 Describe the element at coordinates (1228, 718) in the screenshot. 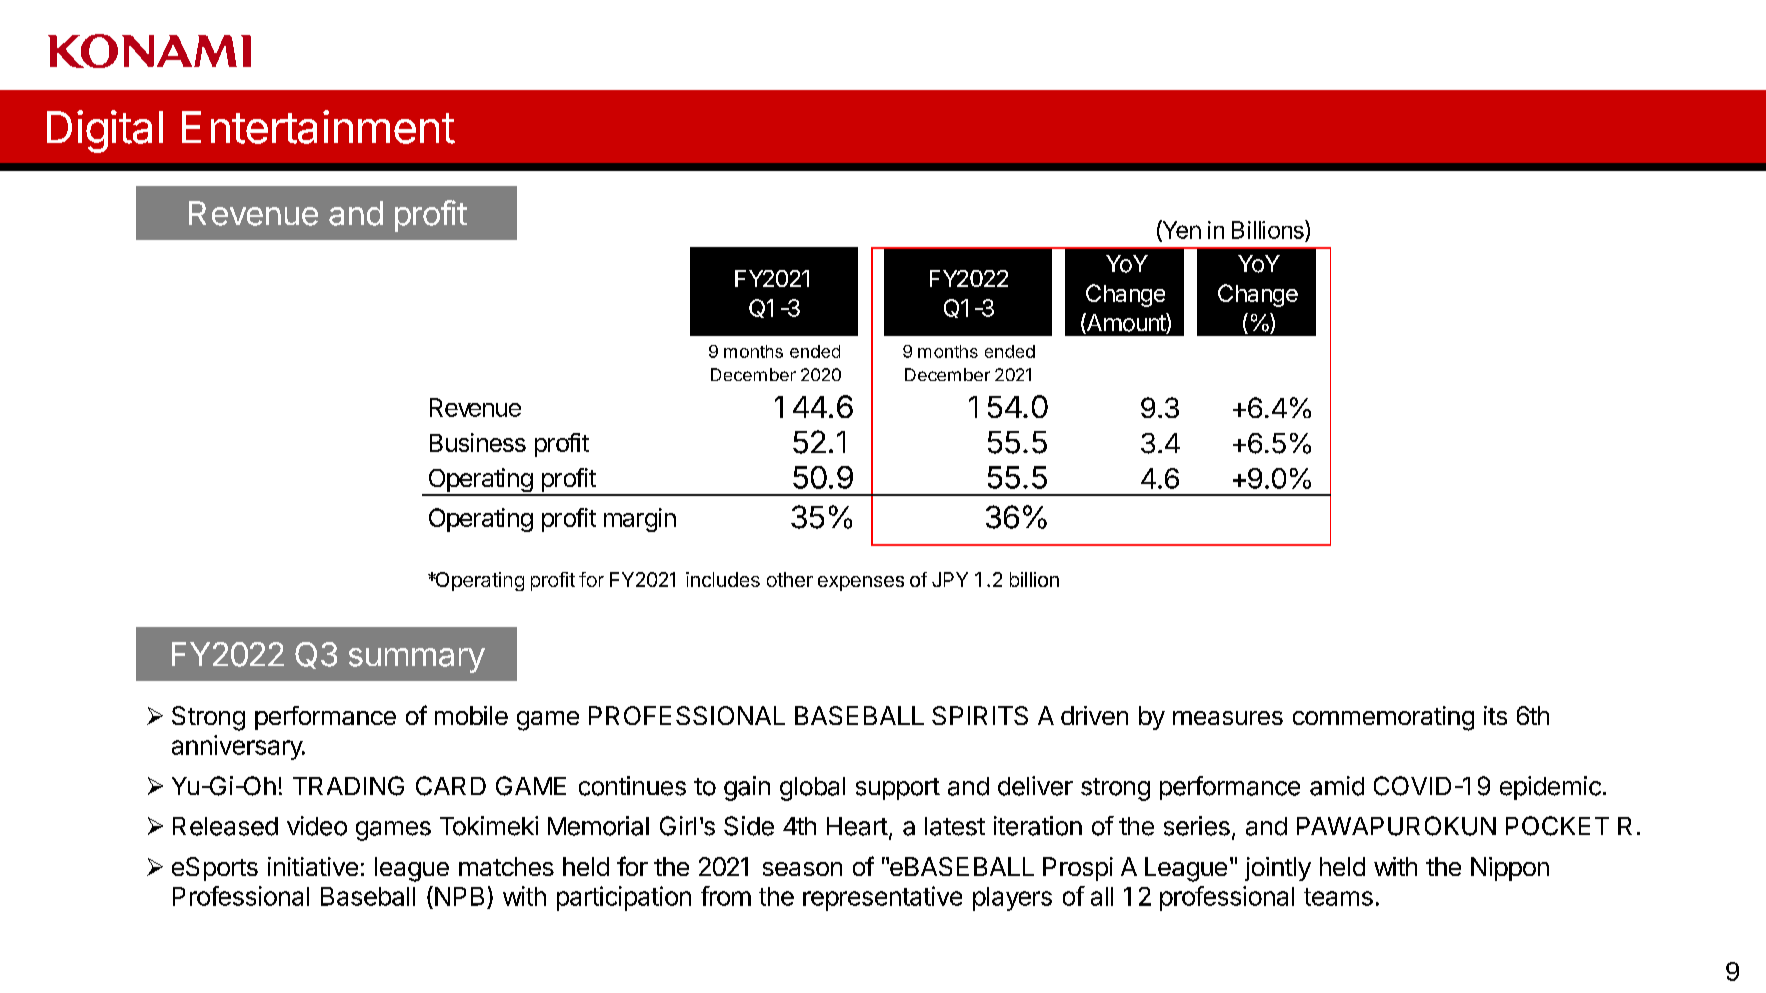

I see `measures` at that location.
